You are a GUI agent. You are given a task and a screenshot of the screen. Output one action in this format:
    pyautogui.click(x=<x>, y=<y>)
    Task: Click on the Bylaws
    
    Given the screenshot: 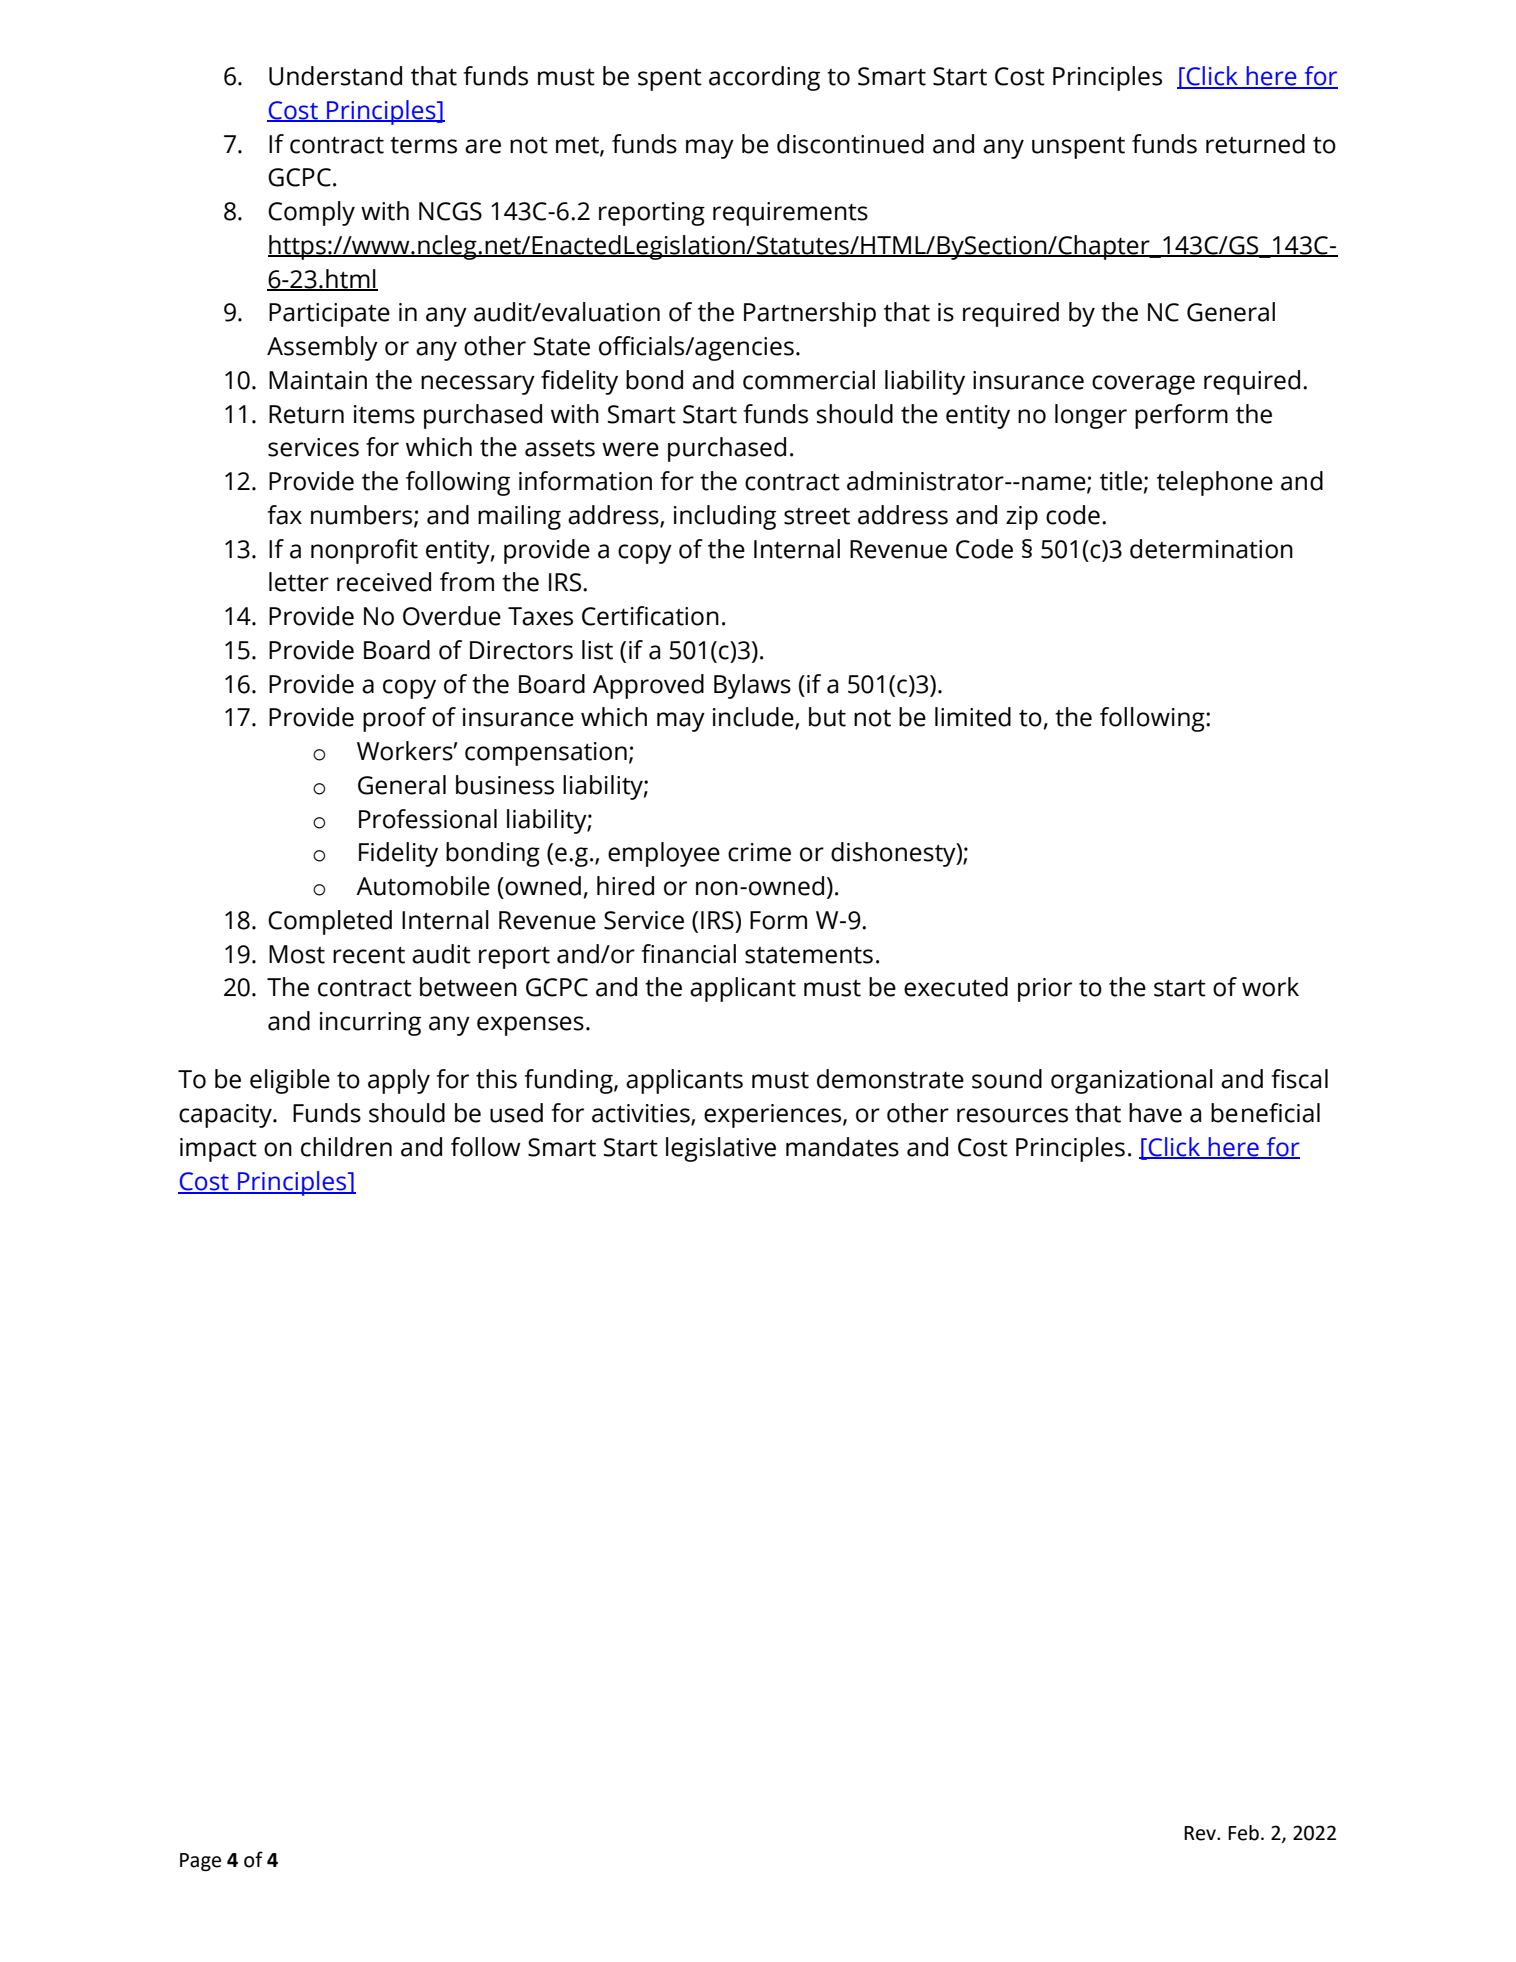 What is the action you would take?
    pyautogui.click(x=752, y=686)
